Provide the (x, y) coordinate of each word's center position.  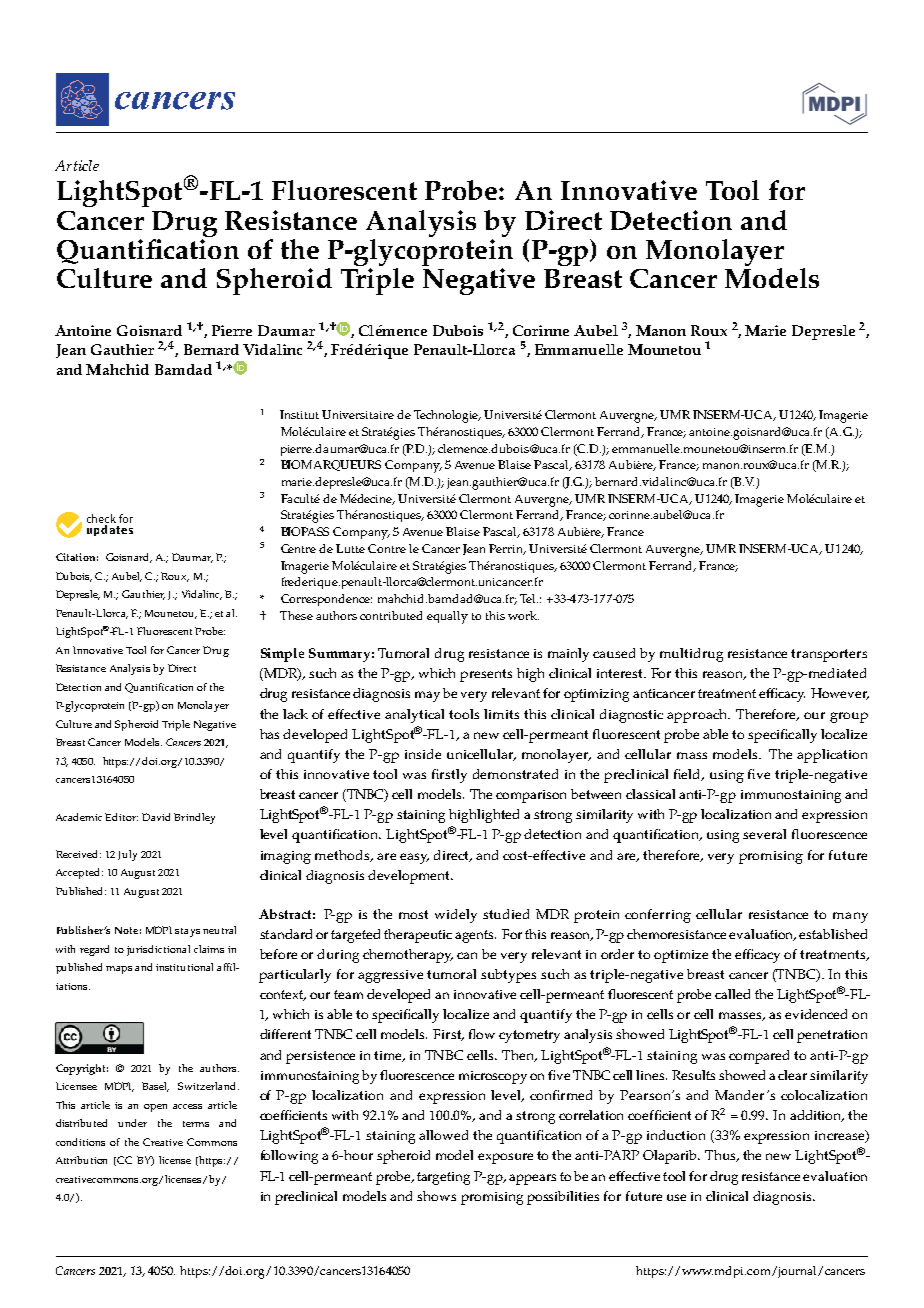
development (410, 877)
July (127, 855)
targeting (443, 1178)
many (850, 917)
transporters (829, 655)
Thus (722, 1156)
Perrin (507, 549)
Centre (298, 548)
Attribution (81, 1160)
